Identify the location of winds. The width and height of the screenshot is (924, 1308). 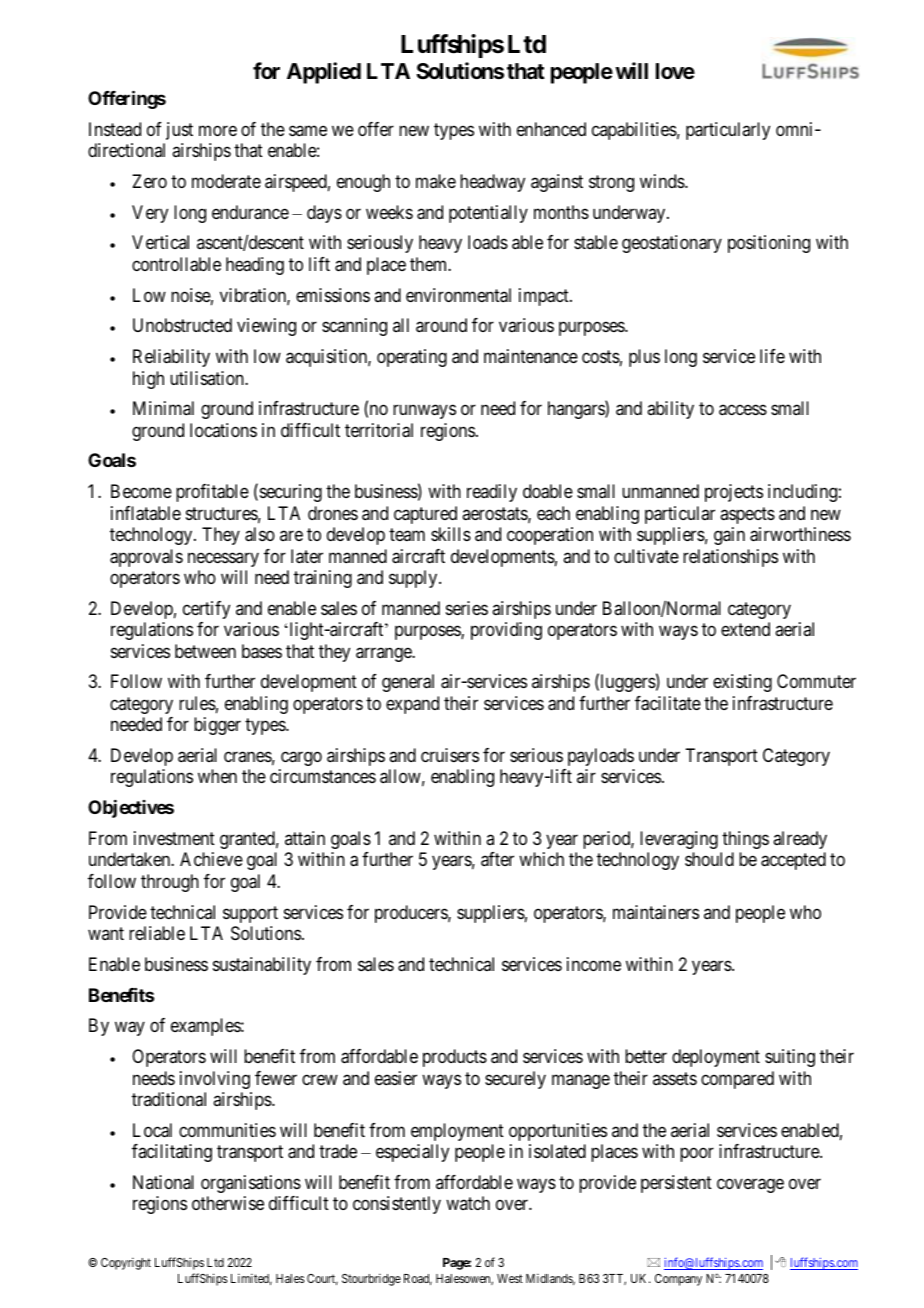
(663, 181).
